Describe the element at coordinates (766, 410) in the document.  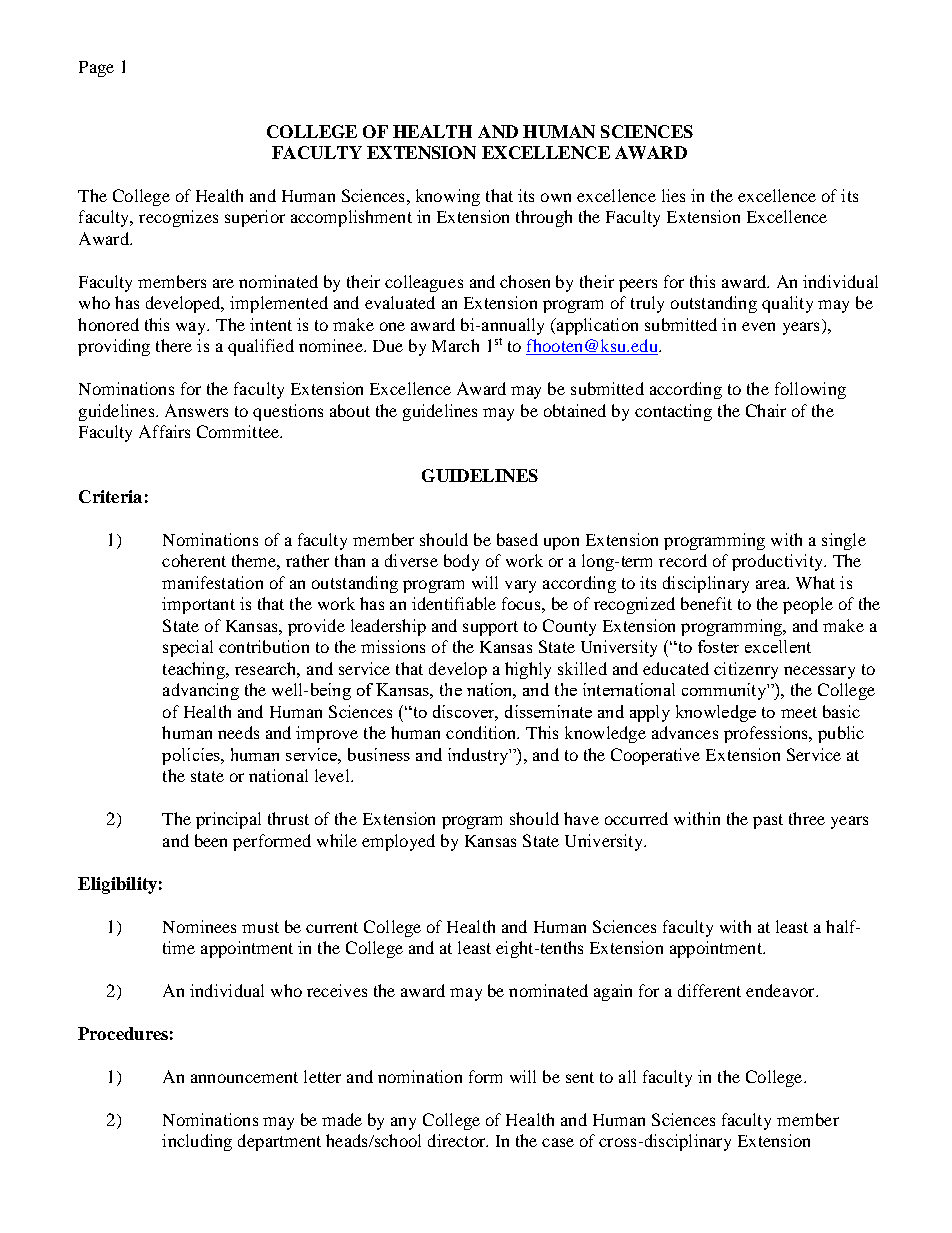
I see `Chair` at that location.
